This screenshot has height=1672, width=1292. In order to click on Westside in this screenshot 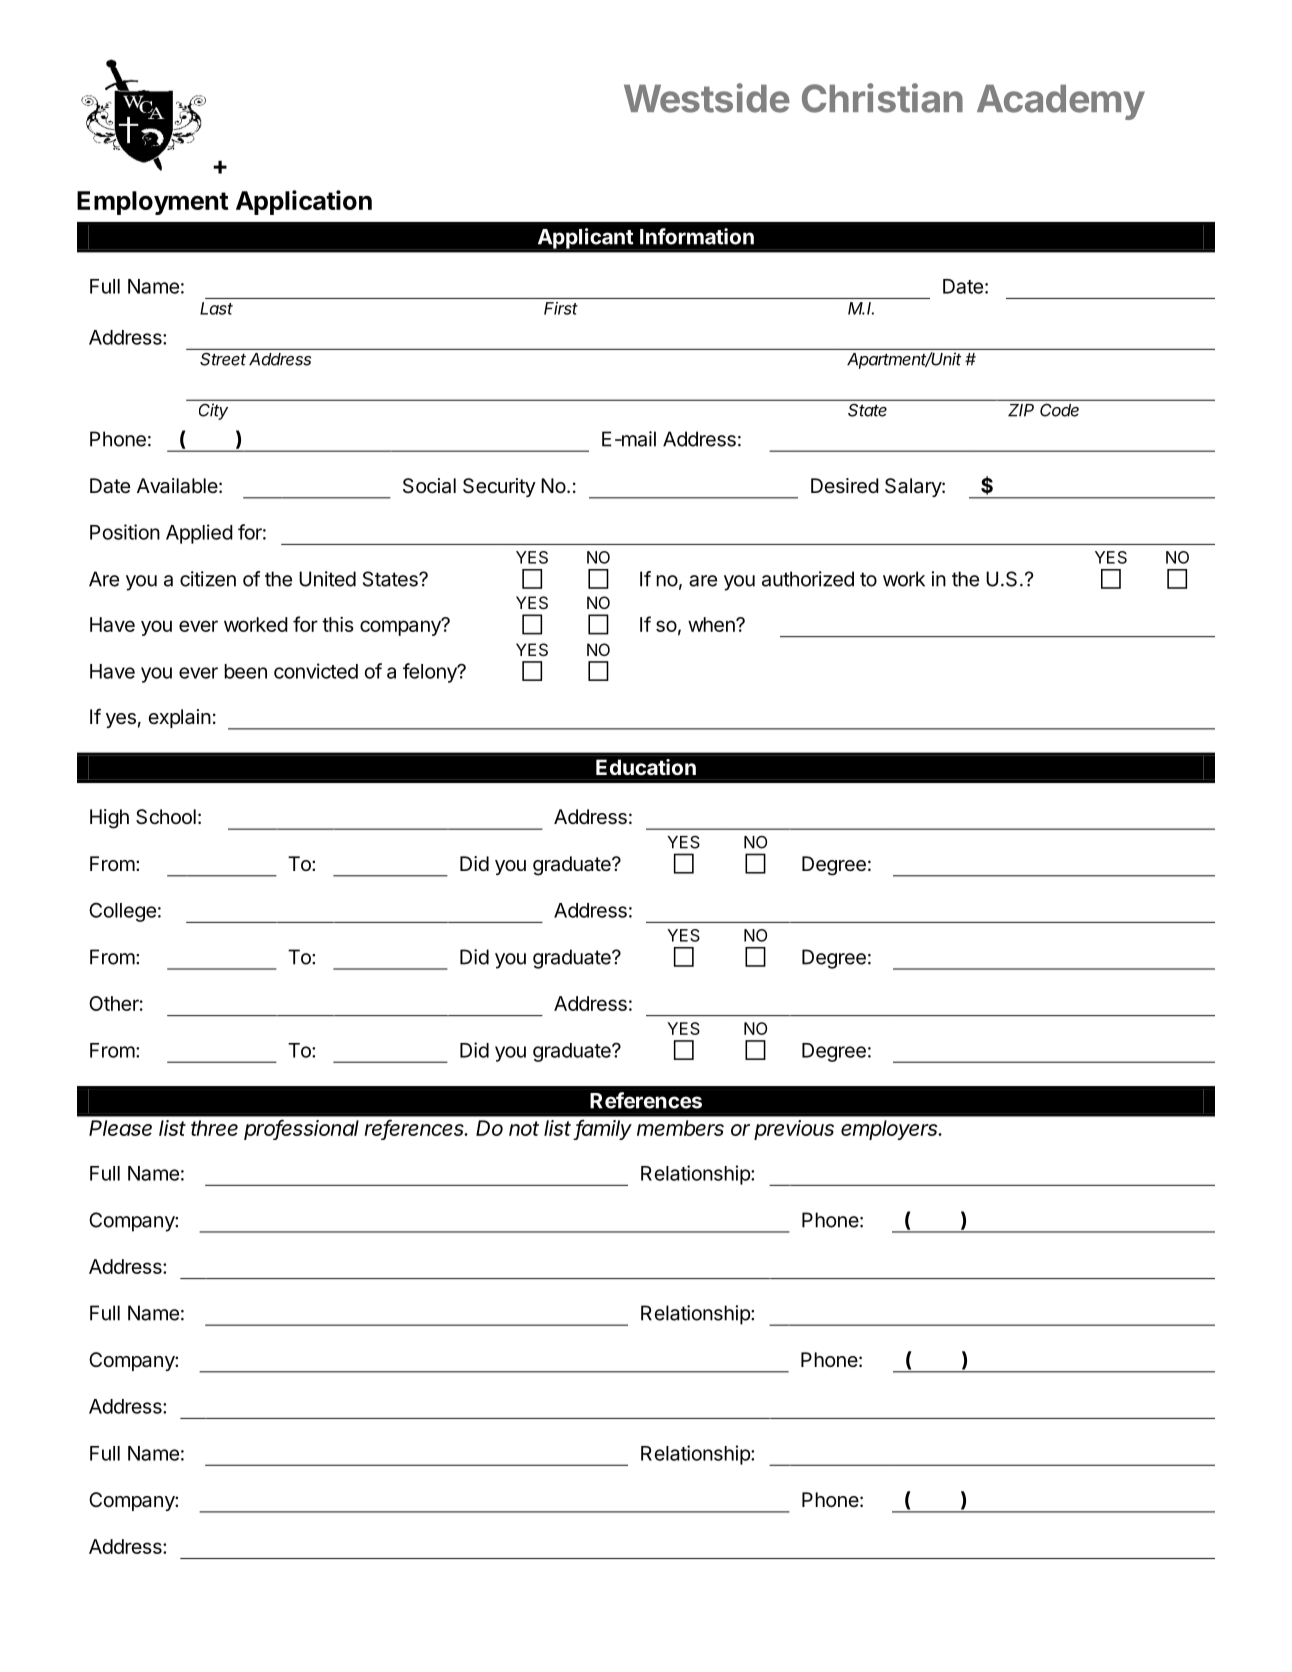, I will do `click(707, 98)`.
